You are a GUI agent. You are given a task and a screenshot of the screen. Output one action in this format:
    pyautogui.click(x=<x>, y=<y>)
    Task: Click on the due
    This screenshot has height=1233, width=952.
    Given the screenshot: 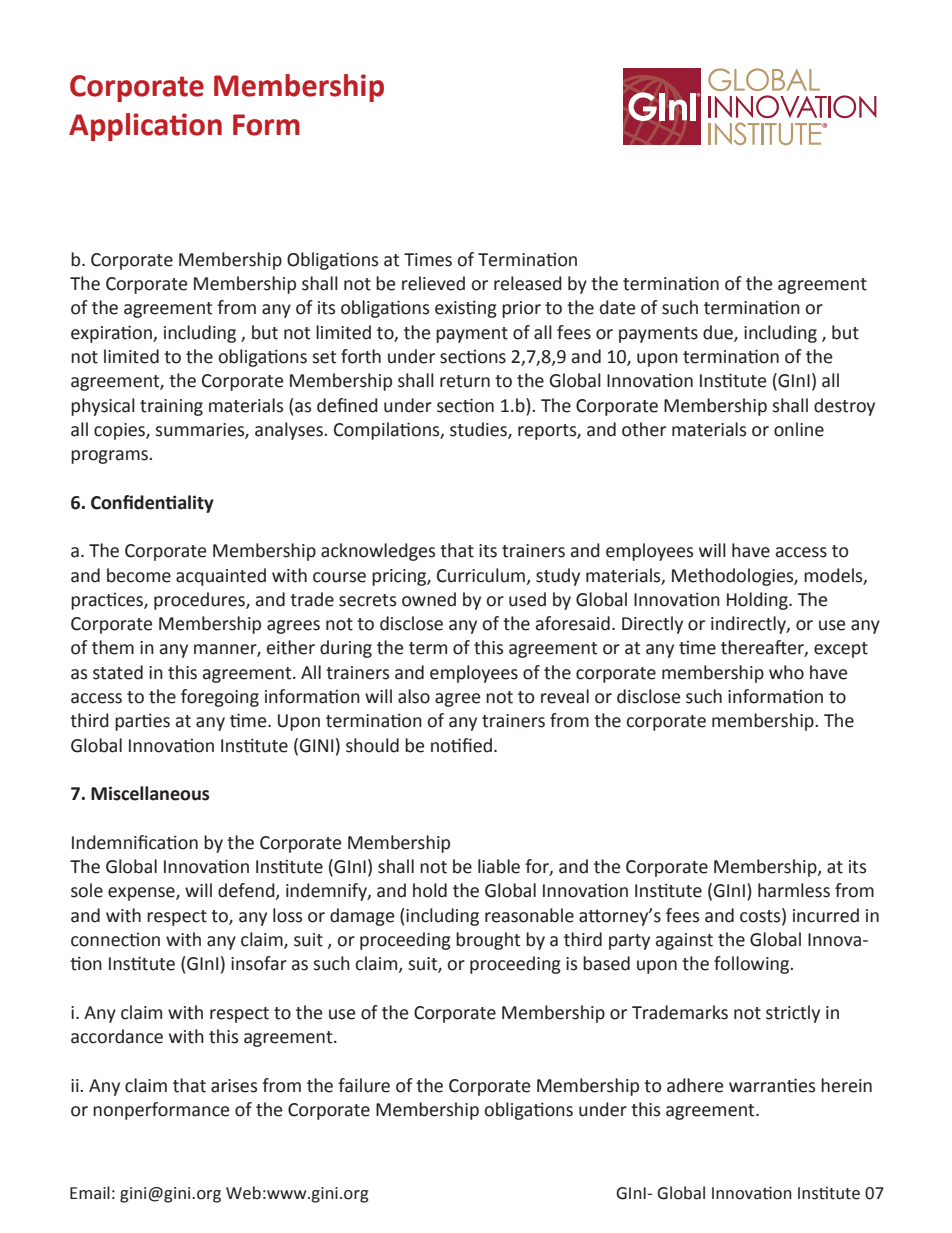 What is the action you would take?
    pyautogui.click(x=719, y=333)
